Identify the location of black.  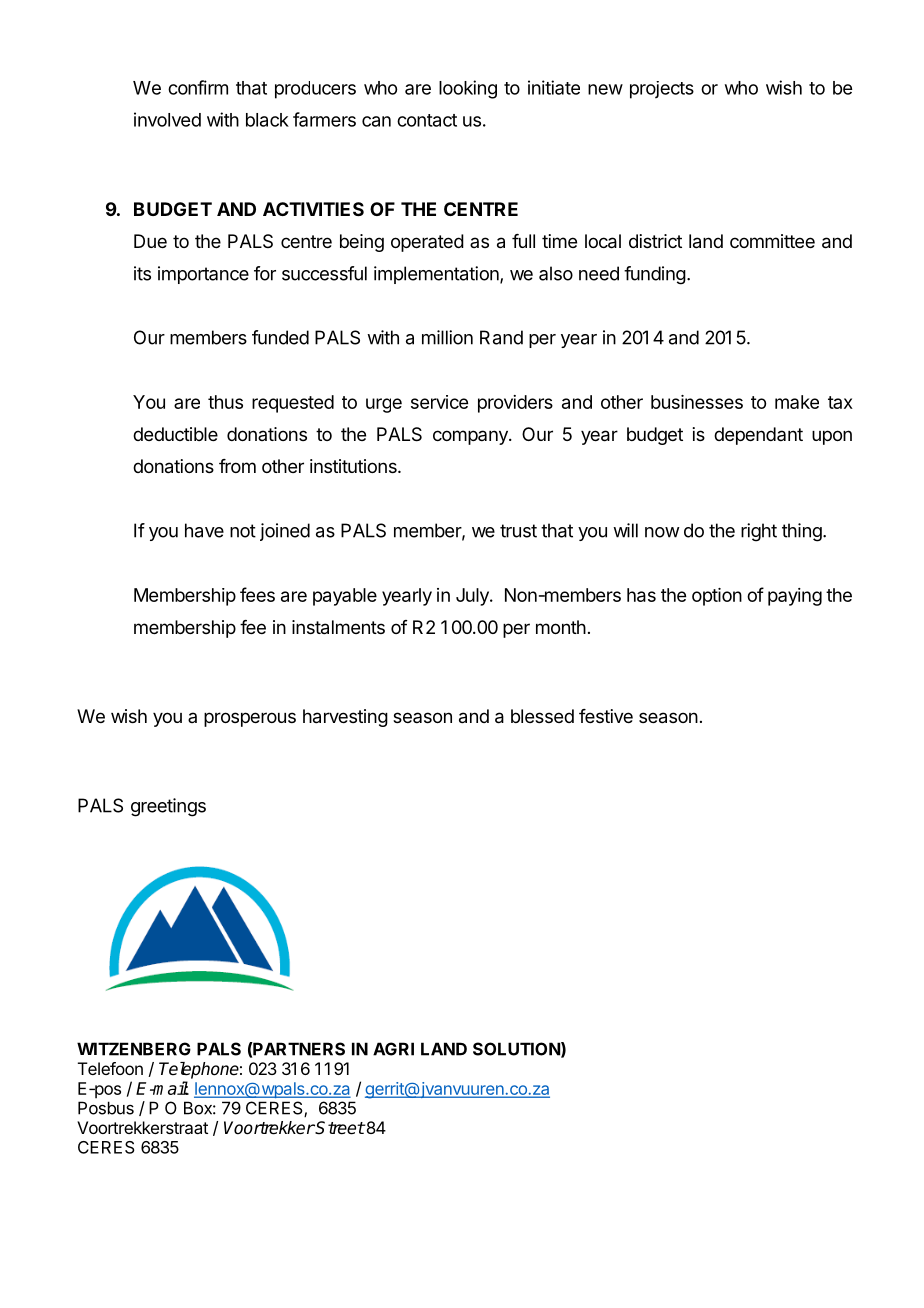
(267, 120).
